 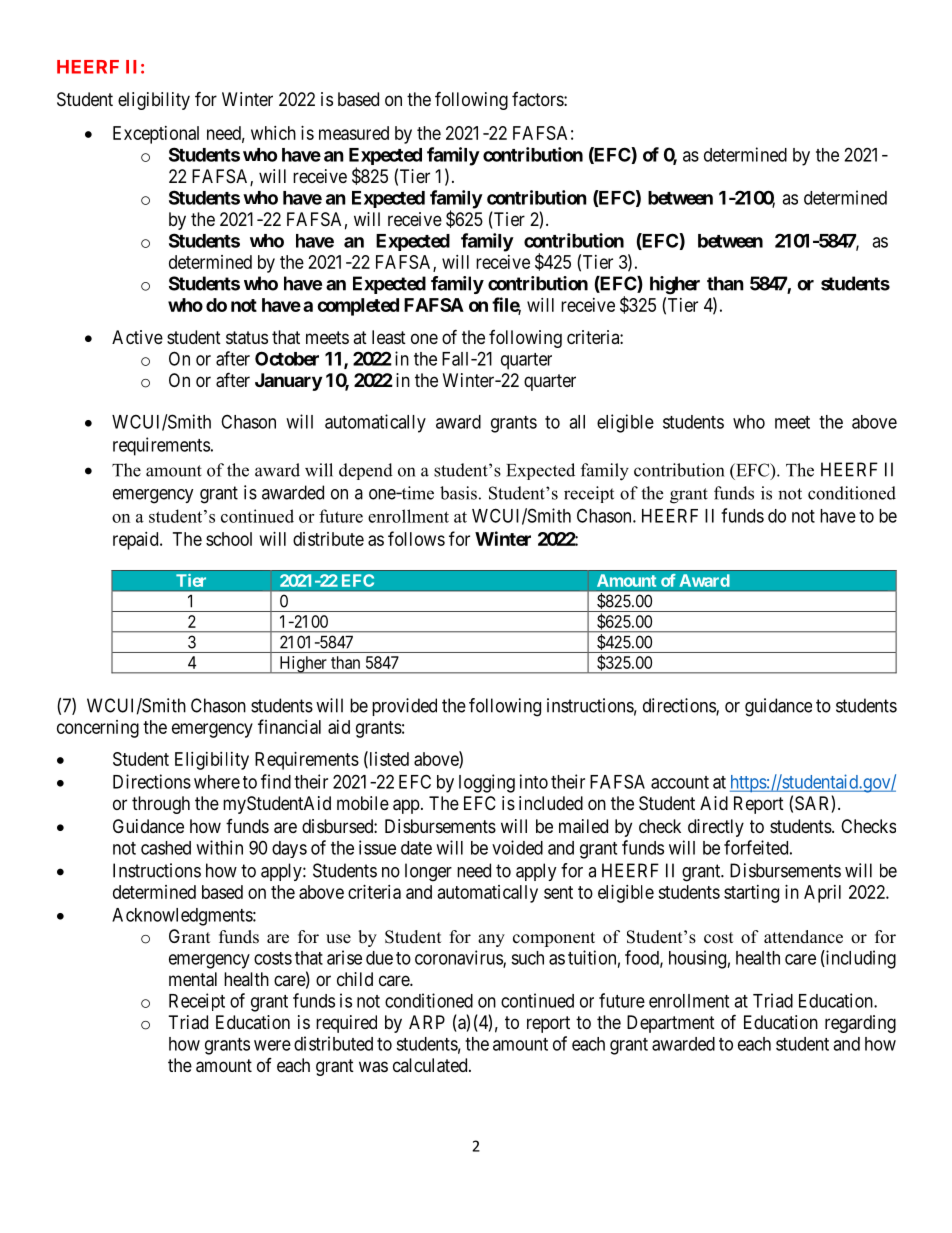 What do you see at coordinates (358, 307) in the image?
I see `completed` at bounding box center [358, 307].
